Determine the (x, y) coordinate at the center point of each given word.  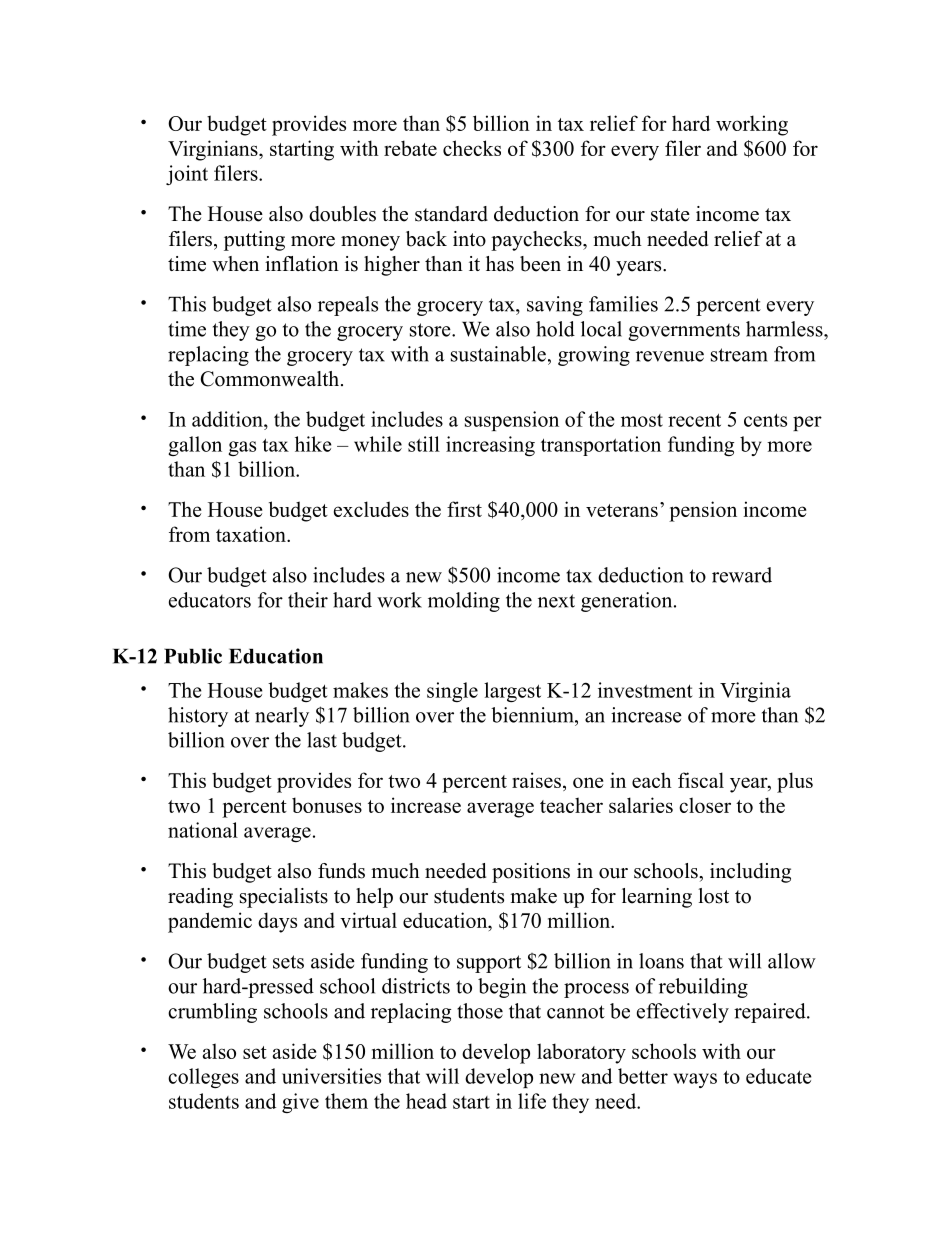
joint (187, 175)
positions (531, 873)
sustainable (498, 354)
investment (645, 690)
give (300, 1103)
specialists (284, 898)
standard (451, 214)
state (670, 215)
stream (739, 355)
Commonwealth (271, 379)
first (464, 509)
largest (512, 692)
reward (742, 575)
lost (713, 896)
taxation (252, 534)
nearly (282, 717)
